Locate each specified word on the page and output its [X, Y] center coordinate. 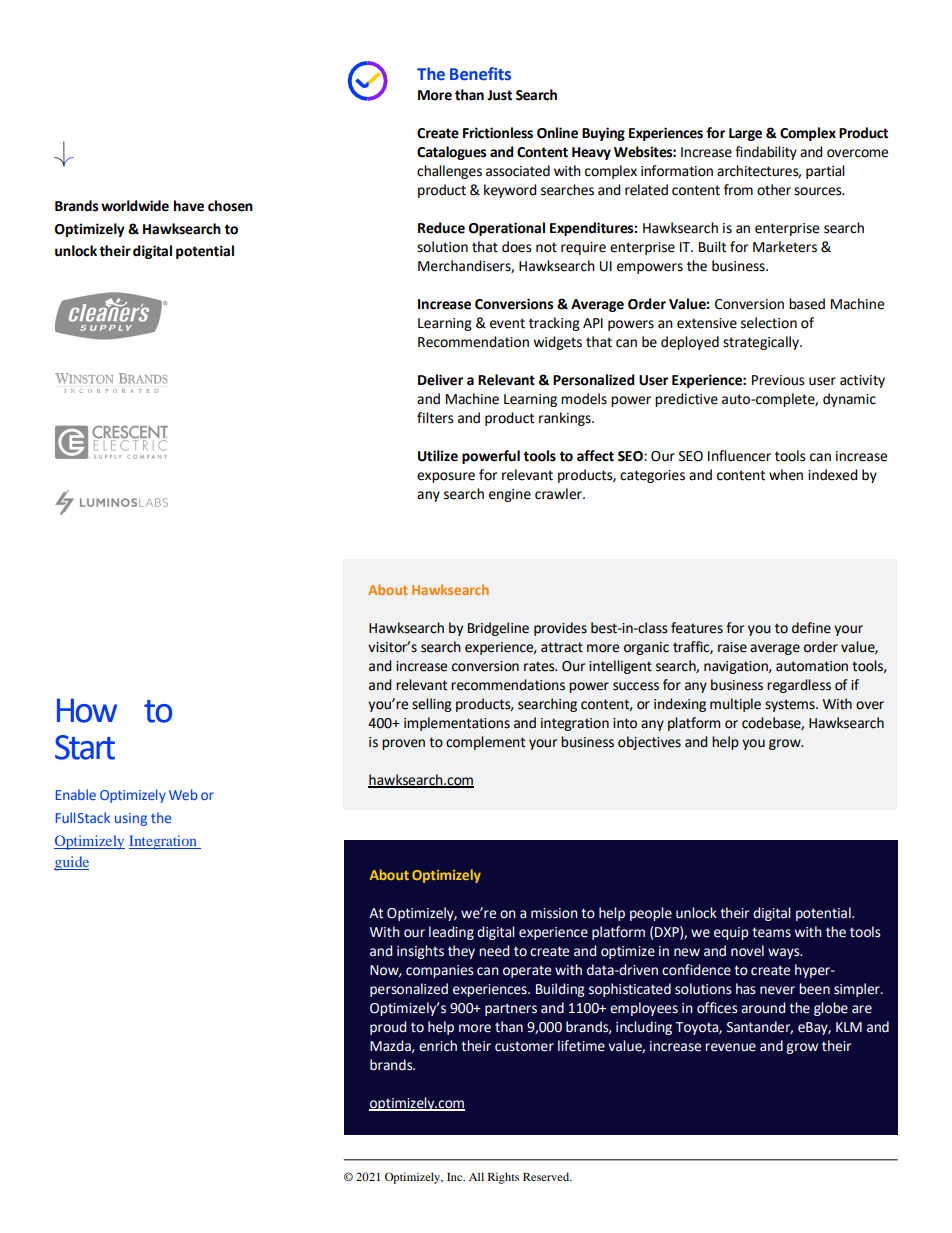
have [189, 206]
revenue [730, 1047]
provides [560, 629]
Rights [503, 1178]
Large [745, 134]
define [811, 628]
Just [499, 95]
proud [388, 1028]
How [87, 710]
